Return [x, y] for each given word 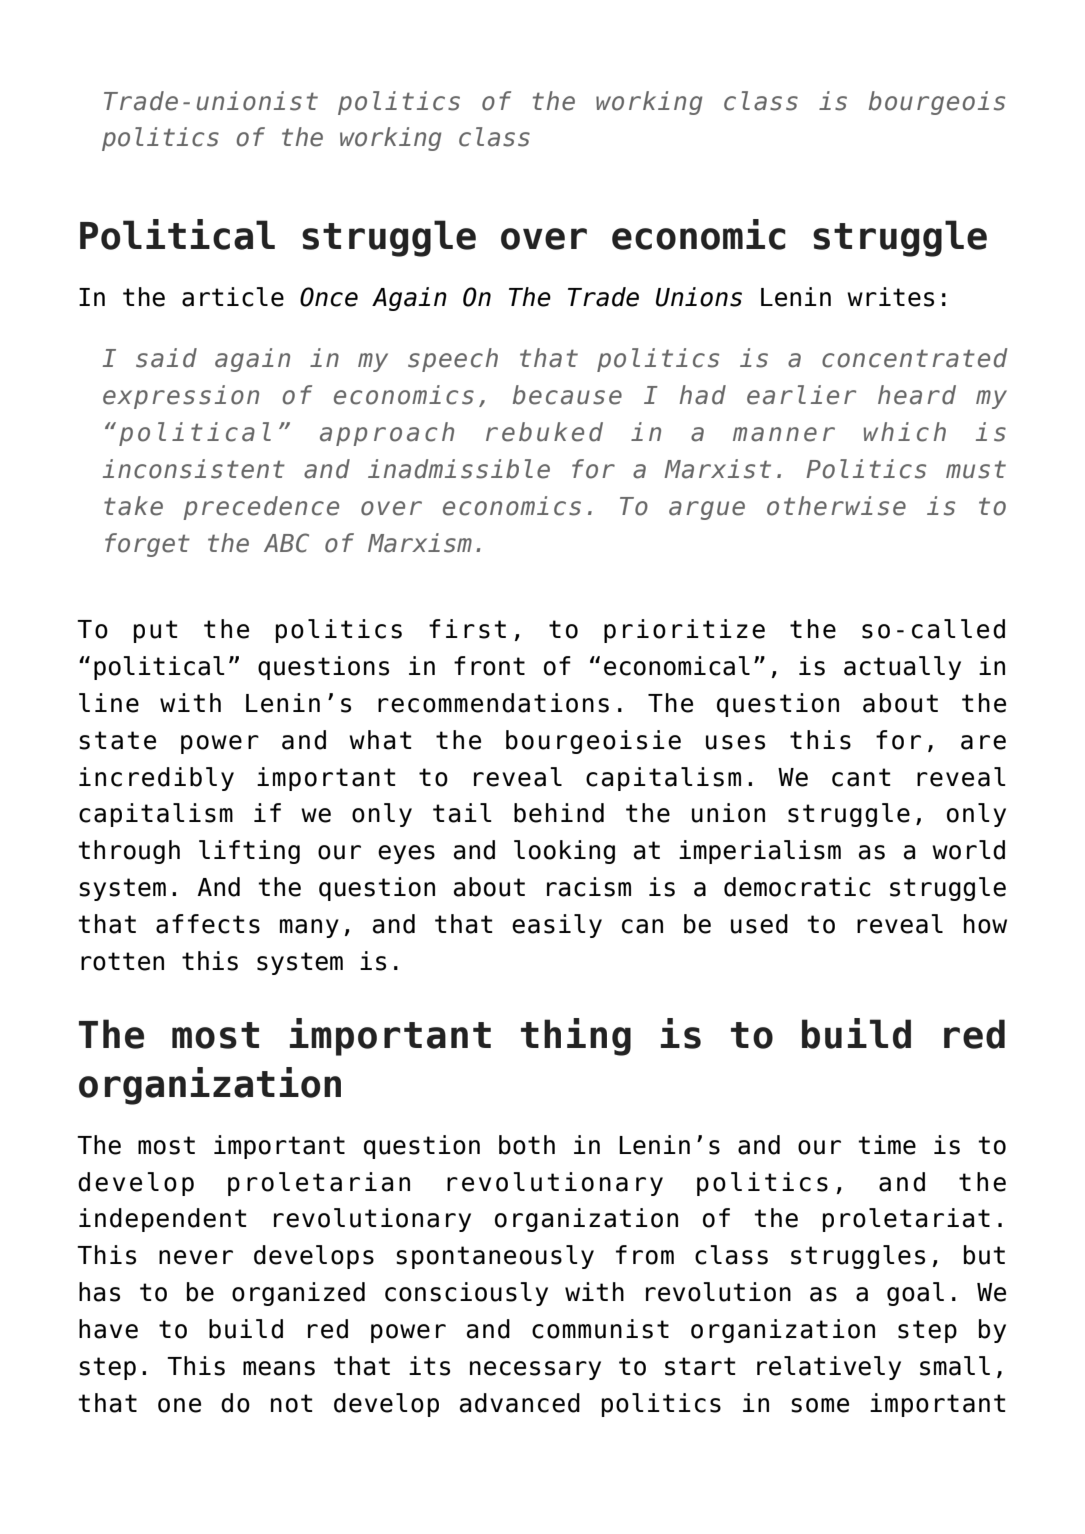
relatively [829, 1368]
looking [564, 852]
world [968, 850]
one [179, 1405]
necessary [535, 1370]
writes [890, 297]
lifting [249, 852]
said [166, 358]
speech [453, 360]
